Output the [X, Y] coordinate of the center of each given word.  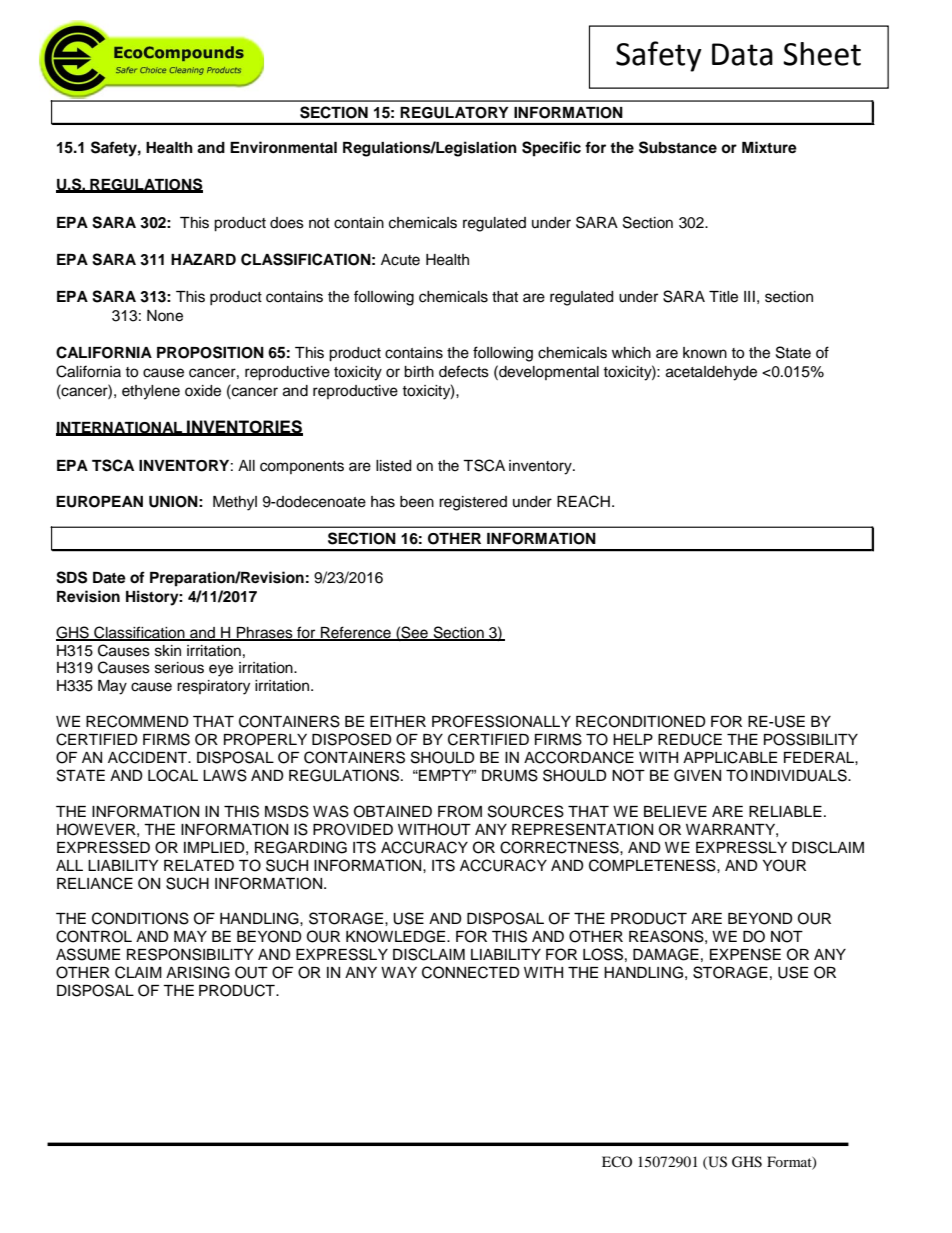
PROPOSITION [210, 352]
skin [168, 651]
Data [742, 54]
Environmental [283, 147]
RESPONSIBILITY [190, 954]
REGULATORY [454, 113]
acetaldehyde [711, 373]
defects [464, 371]
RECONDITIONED [641, 721]
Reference [356, 633]
